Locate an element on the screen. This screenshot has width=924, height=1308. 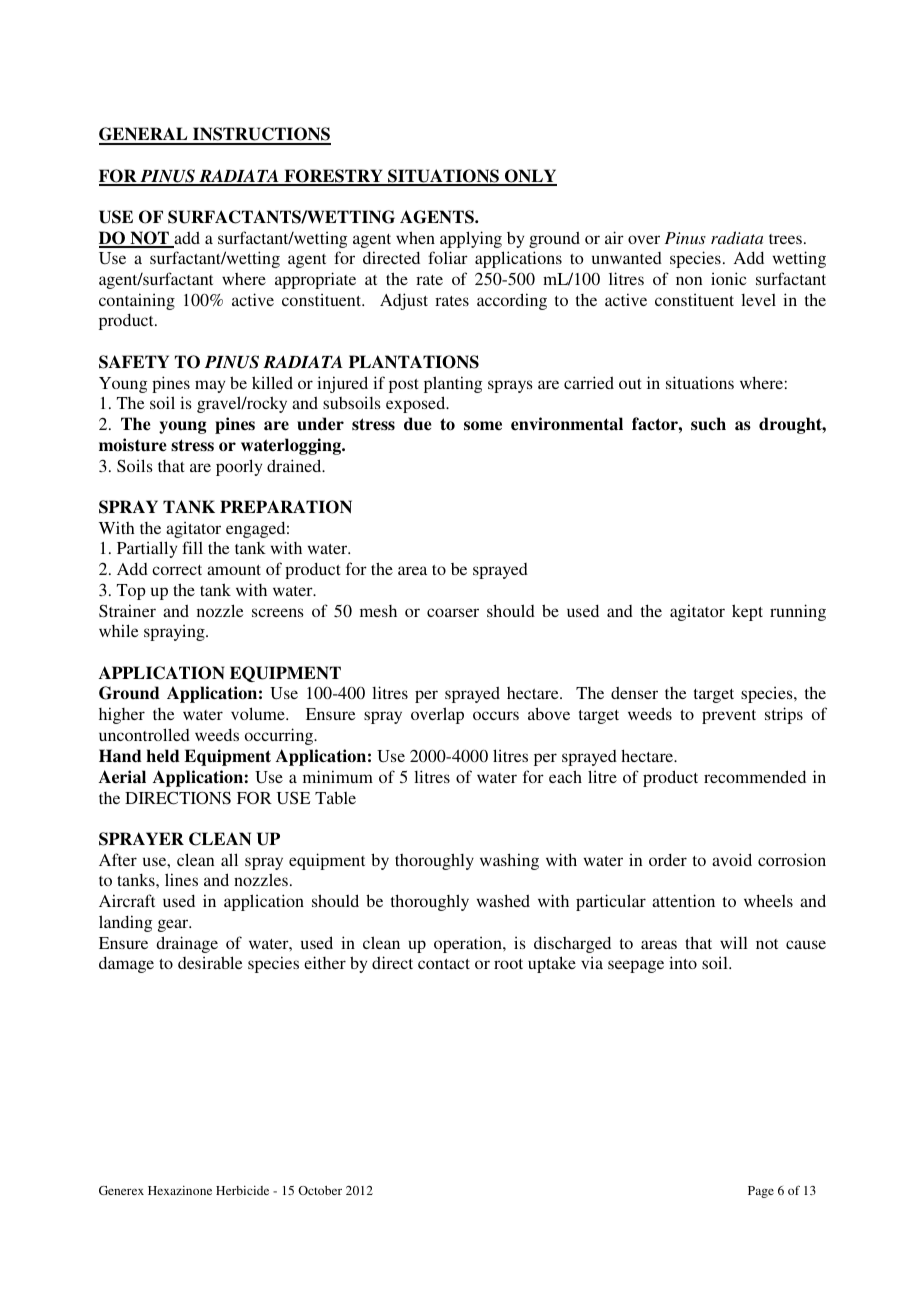
coarser is located at coordinates (453, 612).
